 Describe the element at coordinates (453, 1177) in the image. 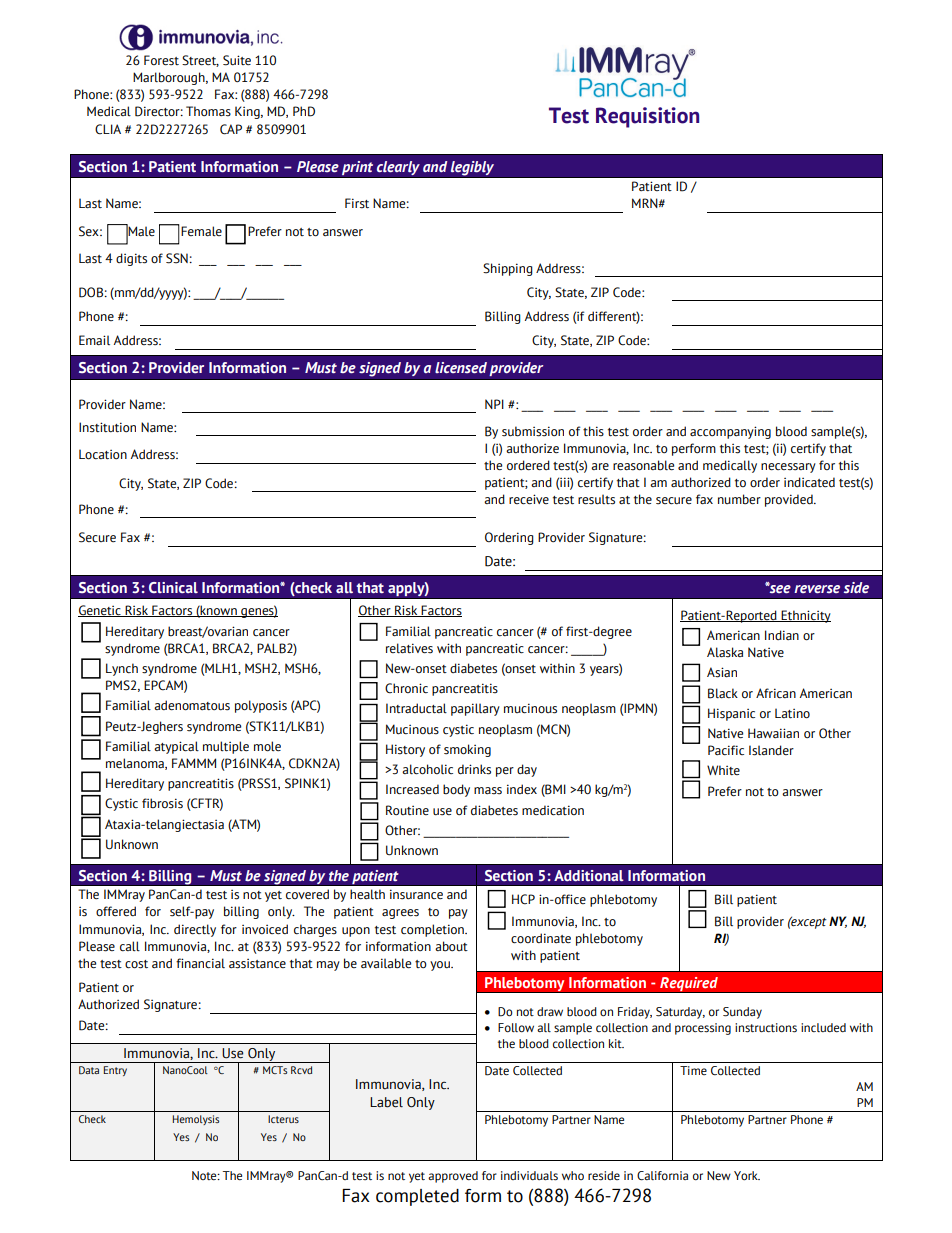

I see `approved` at that location.
